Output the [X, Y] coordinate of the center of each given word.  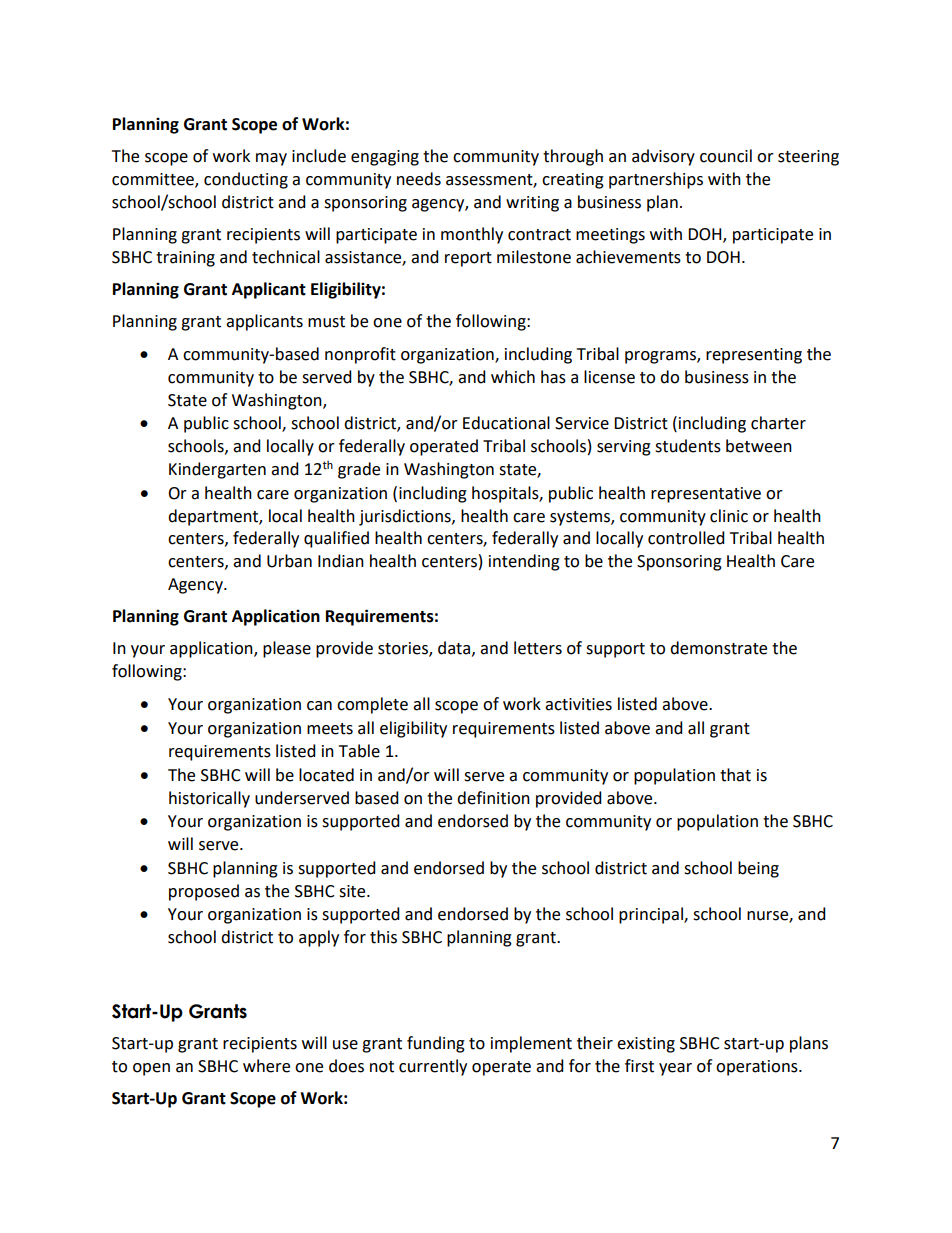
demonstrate [718, 648]
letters [538, 648]
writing [532, 204]
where [266, 1066]
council [726, 156]
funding [436, 1044]
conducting [246, 180]
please [287, 649]
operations [758, 1068]
